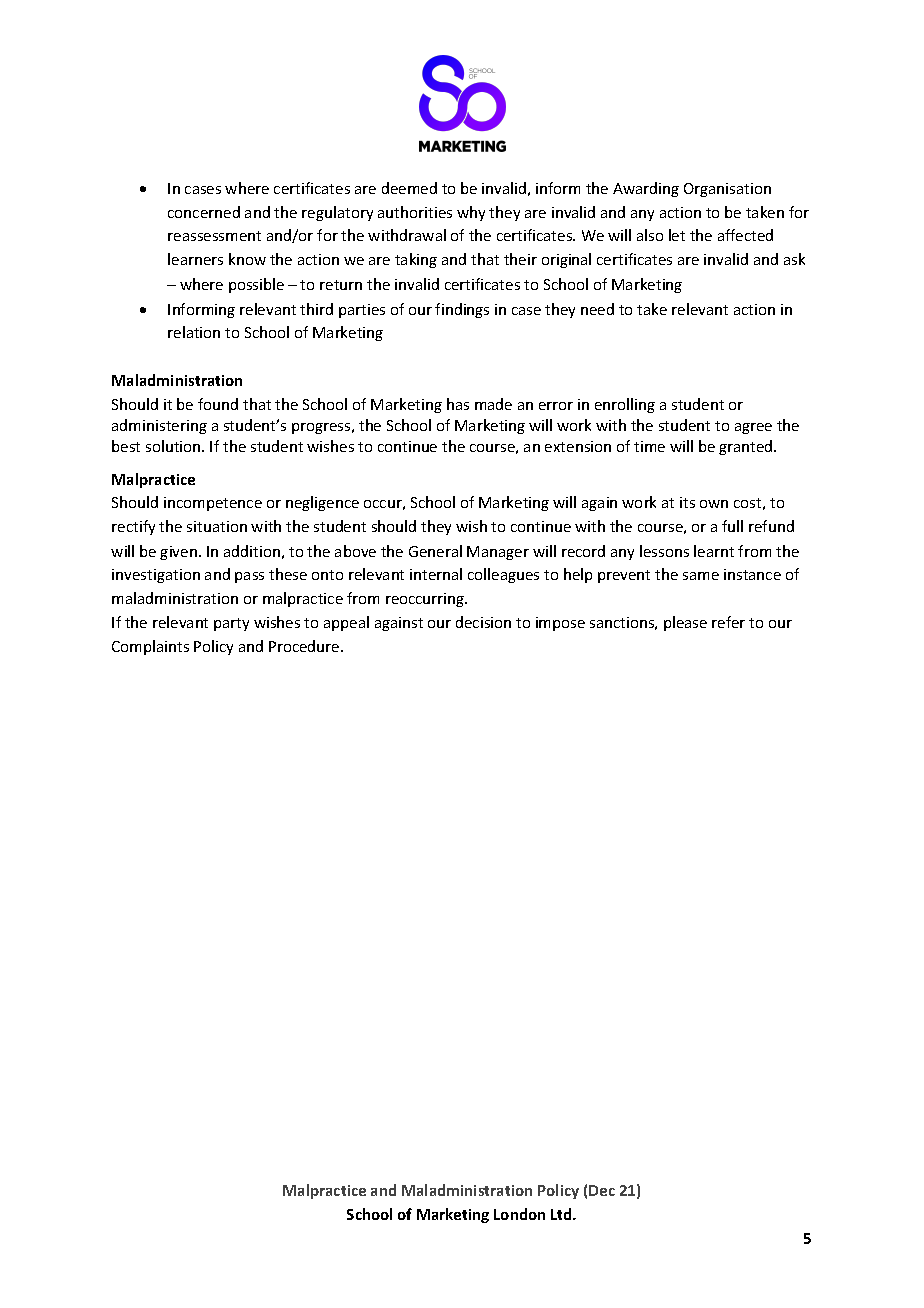 The image size is (924, 1308). Describe the element at coordinates (560, 624) in the screenshot. I see `impose` at that location.
